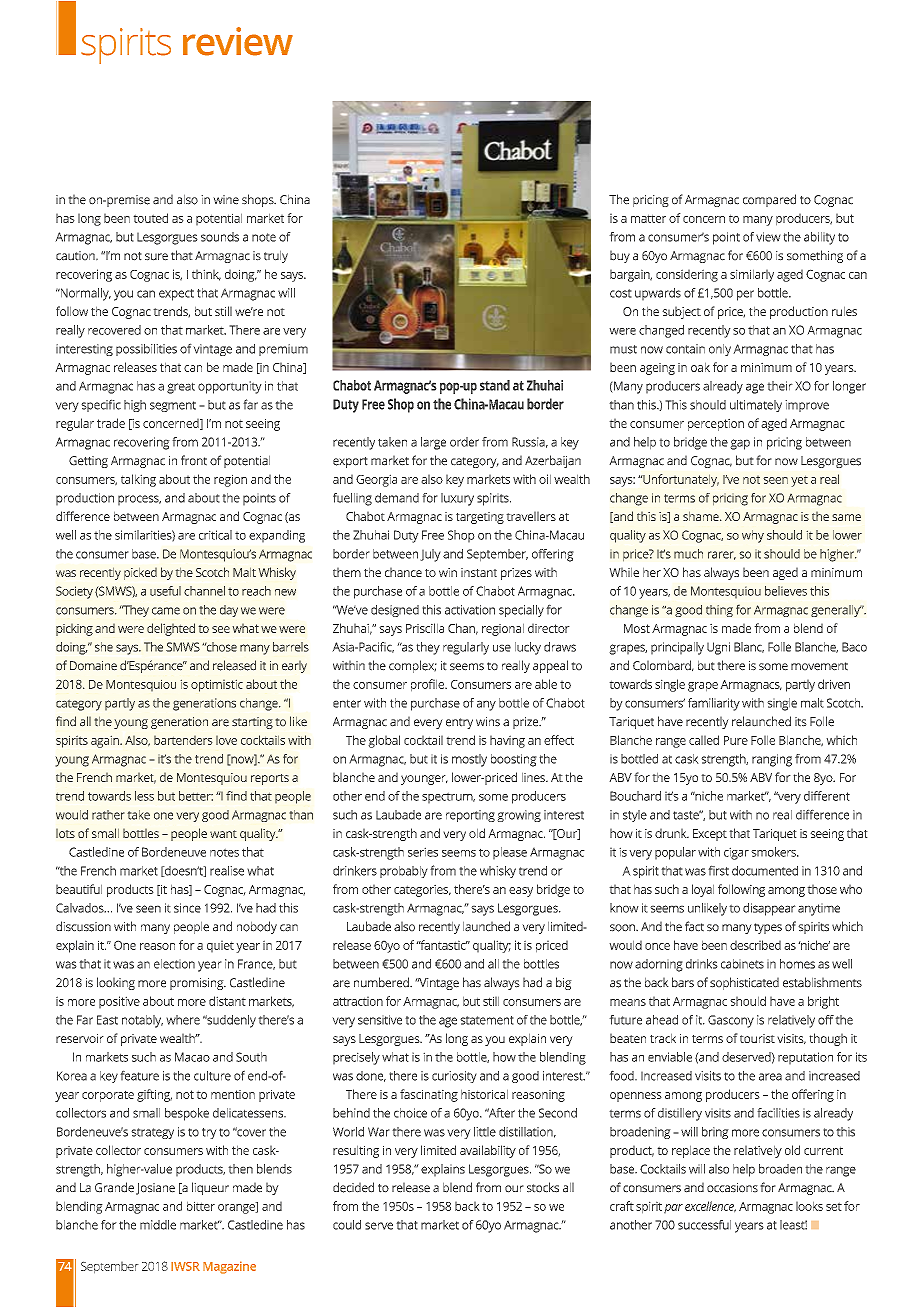  What do you see at coordinates (786, 591) in the screenshot?
I see `believes` at bounding box center [786, 591].
